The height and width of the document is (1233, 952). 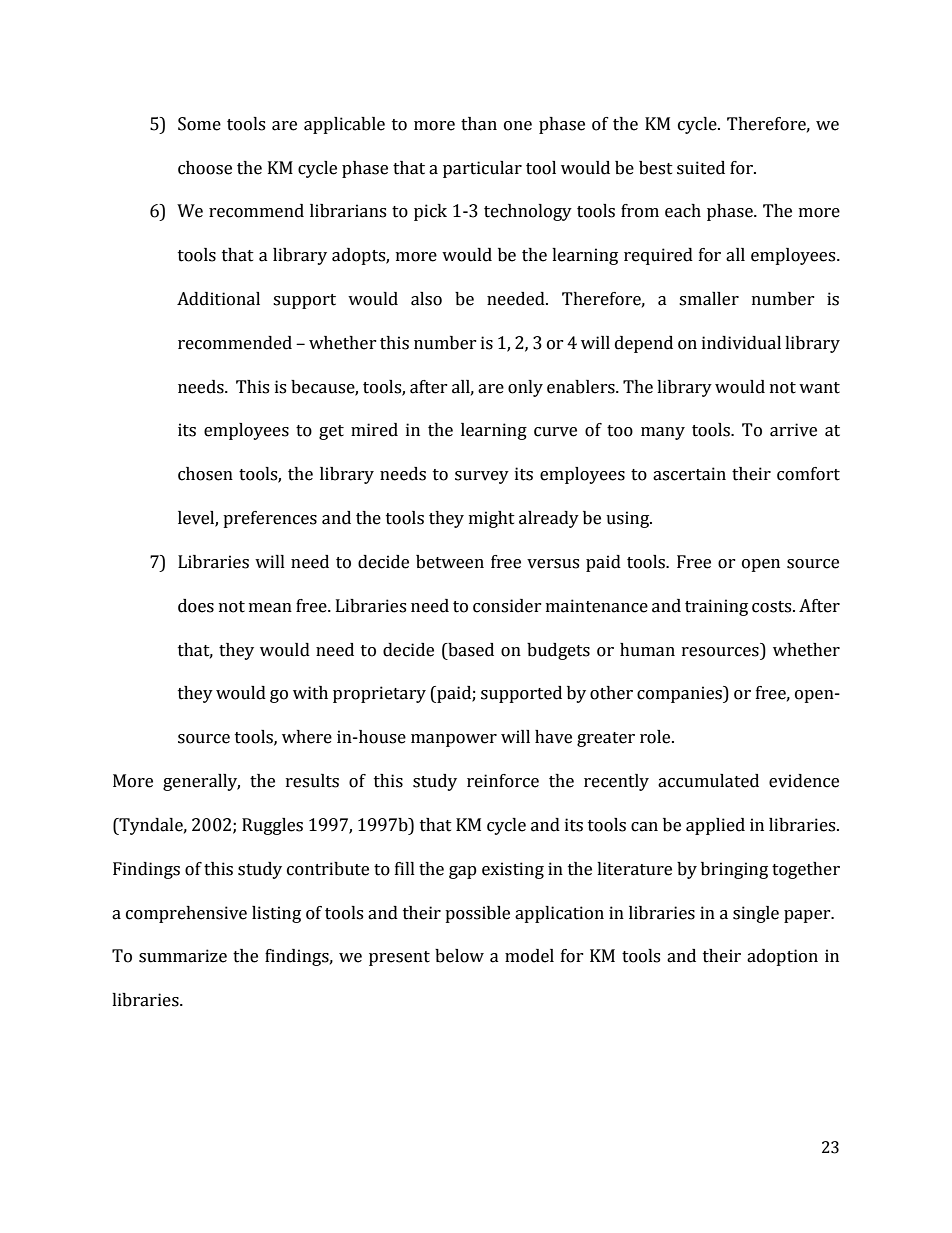 I want to click on only, so click(x=525, y=388).
